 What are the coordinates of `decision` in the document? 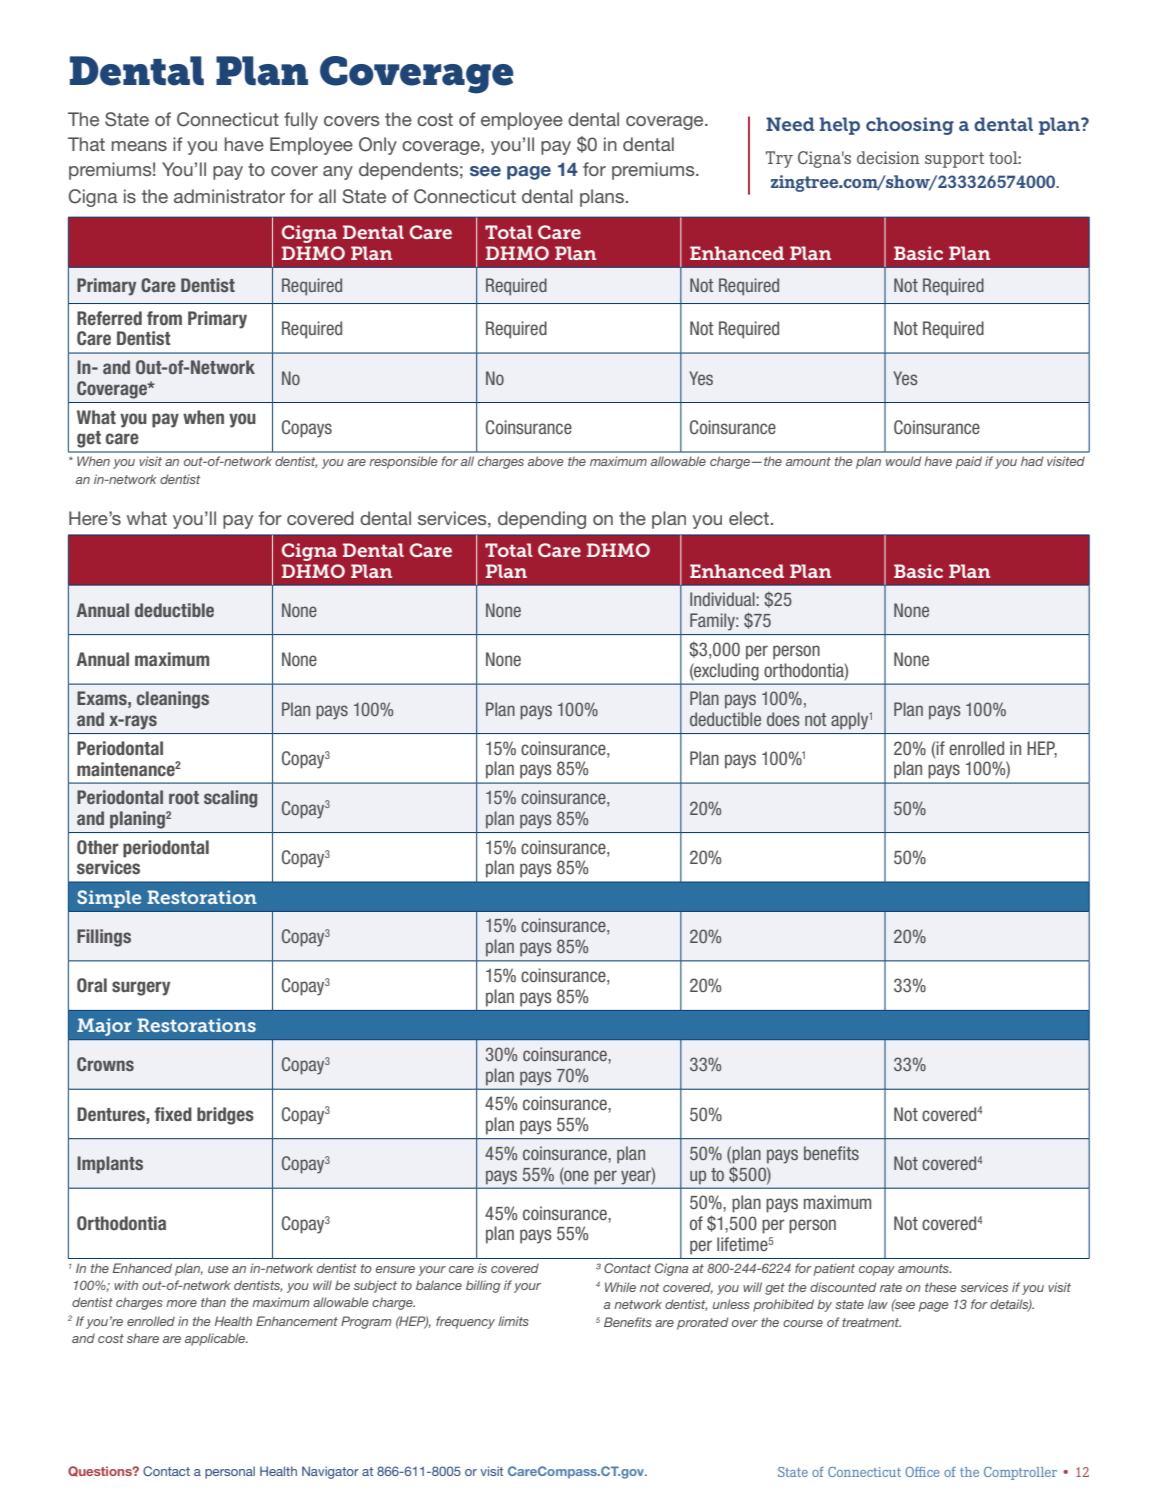 It's located at (888, 157).
